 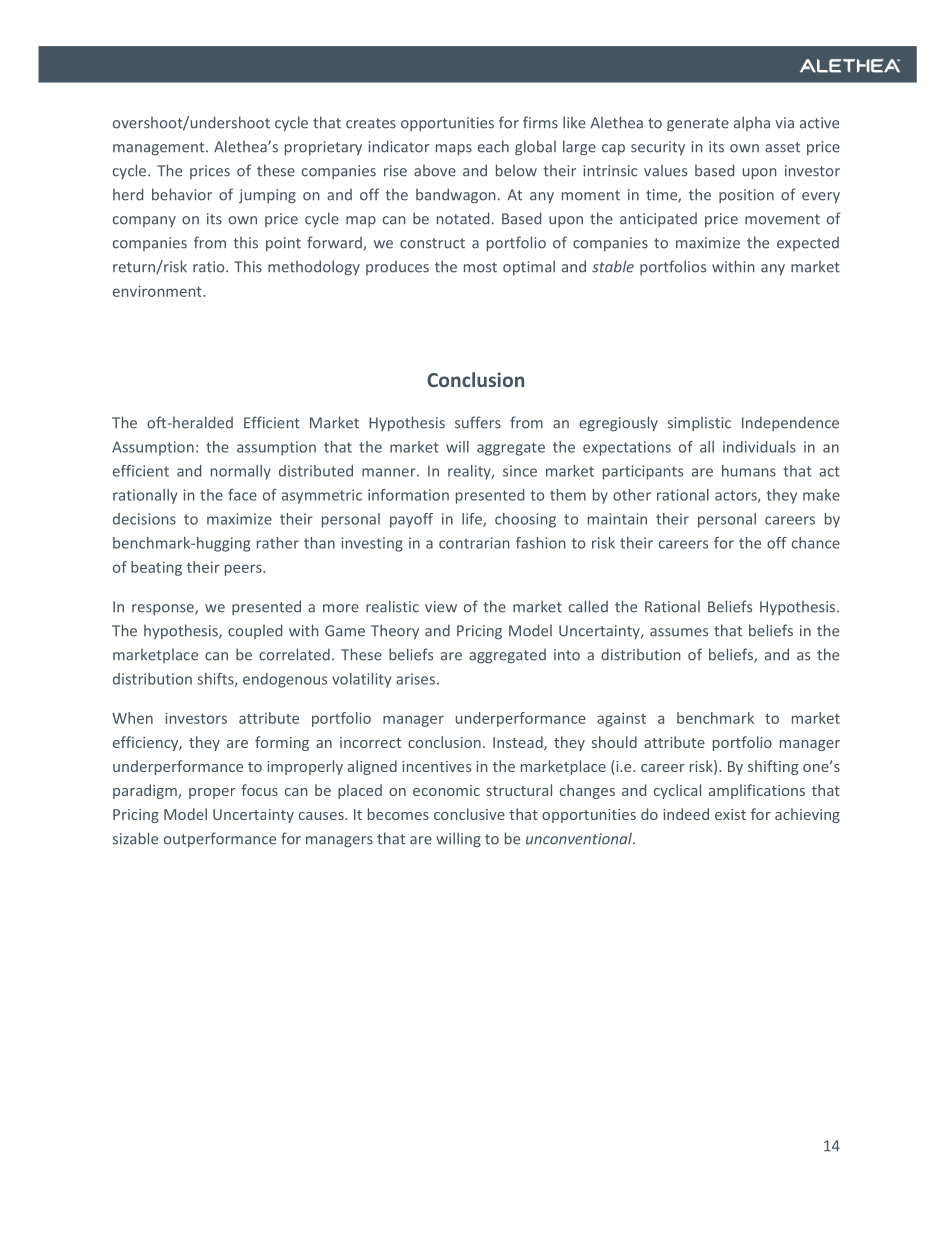 I want to click on each, so click(x=493, y=146).
